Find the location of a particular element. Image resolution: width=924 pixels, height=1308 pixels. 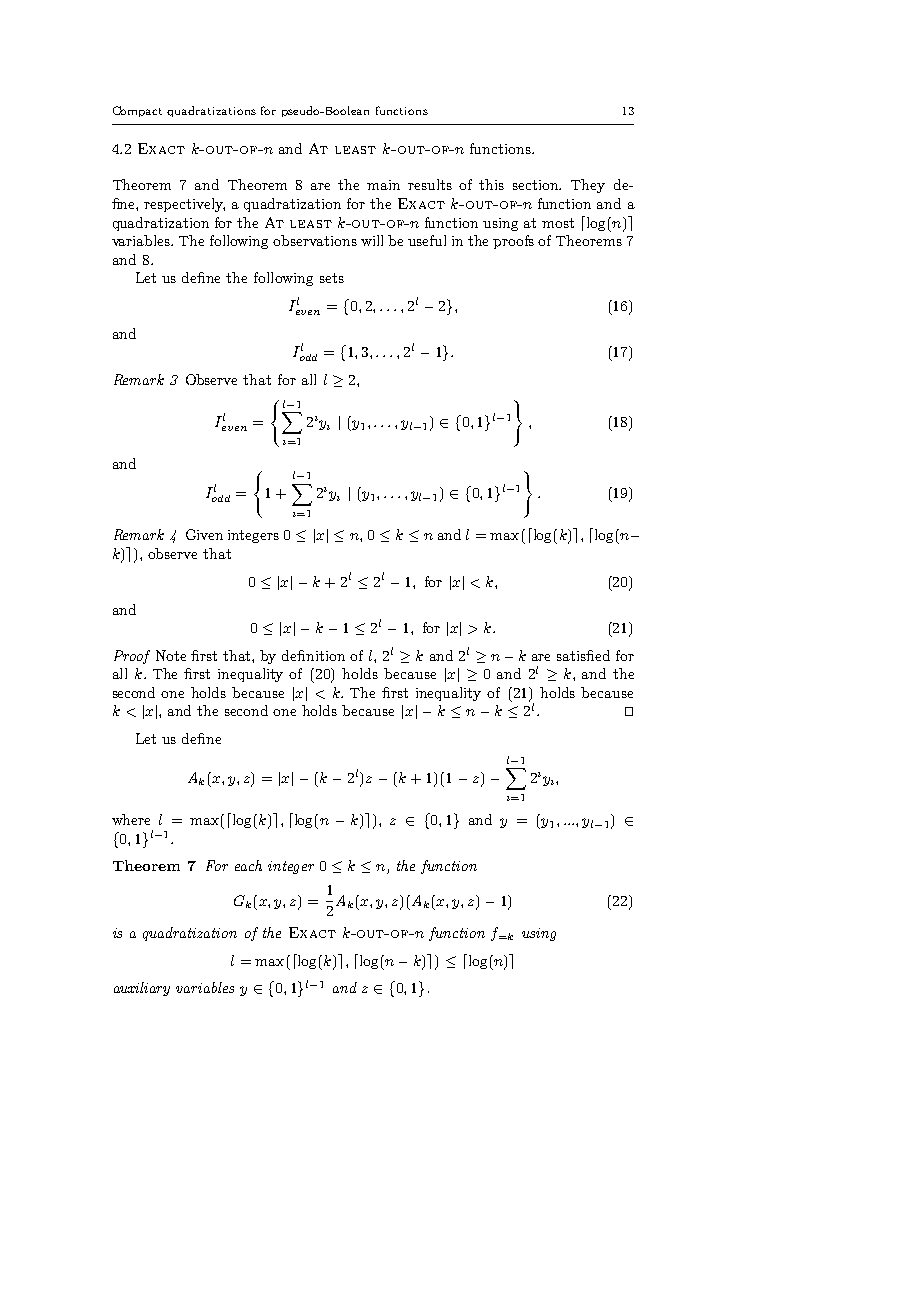

Given is located at coordinates (204, 534).
